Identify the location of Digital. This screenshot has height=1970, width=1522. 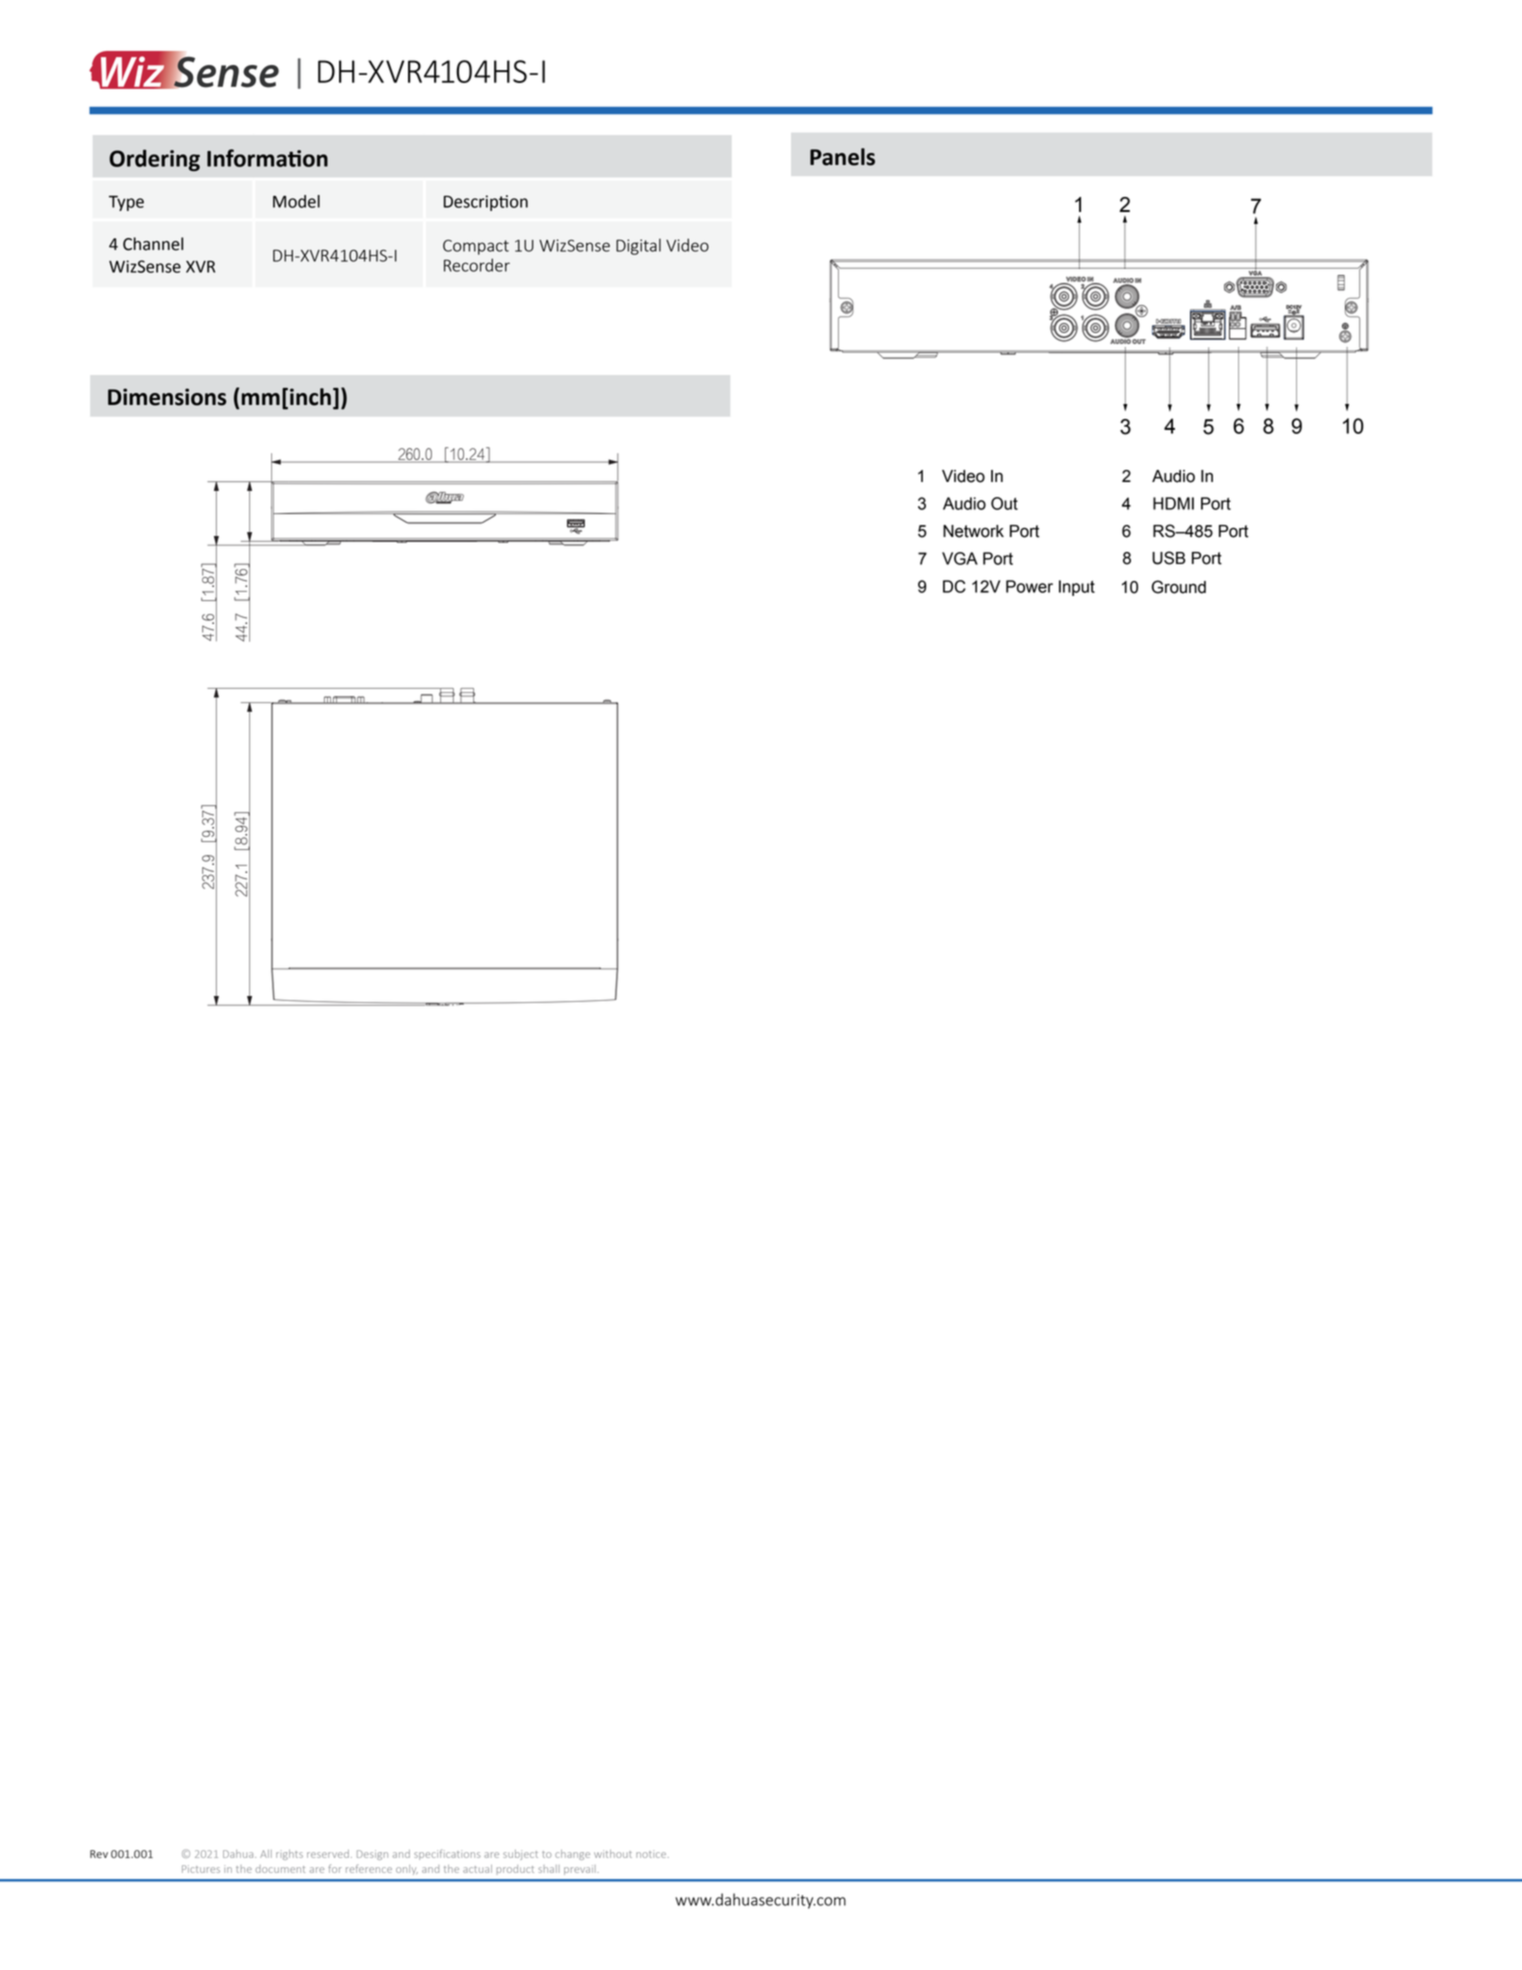
(638, 246).
